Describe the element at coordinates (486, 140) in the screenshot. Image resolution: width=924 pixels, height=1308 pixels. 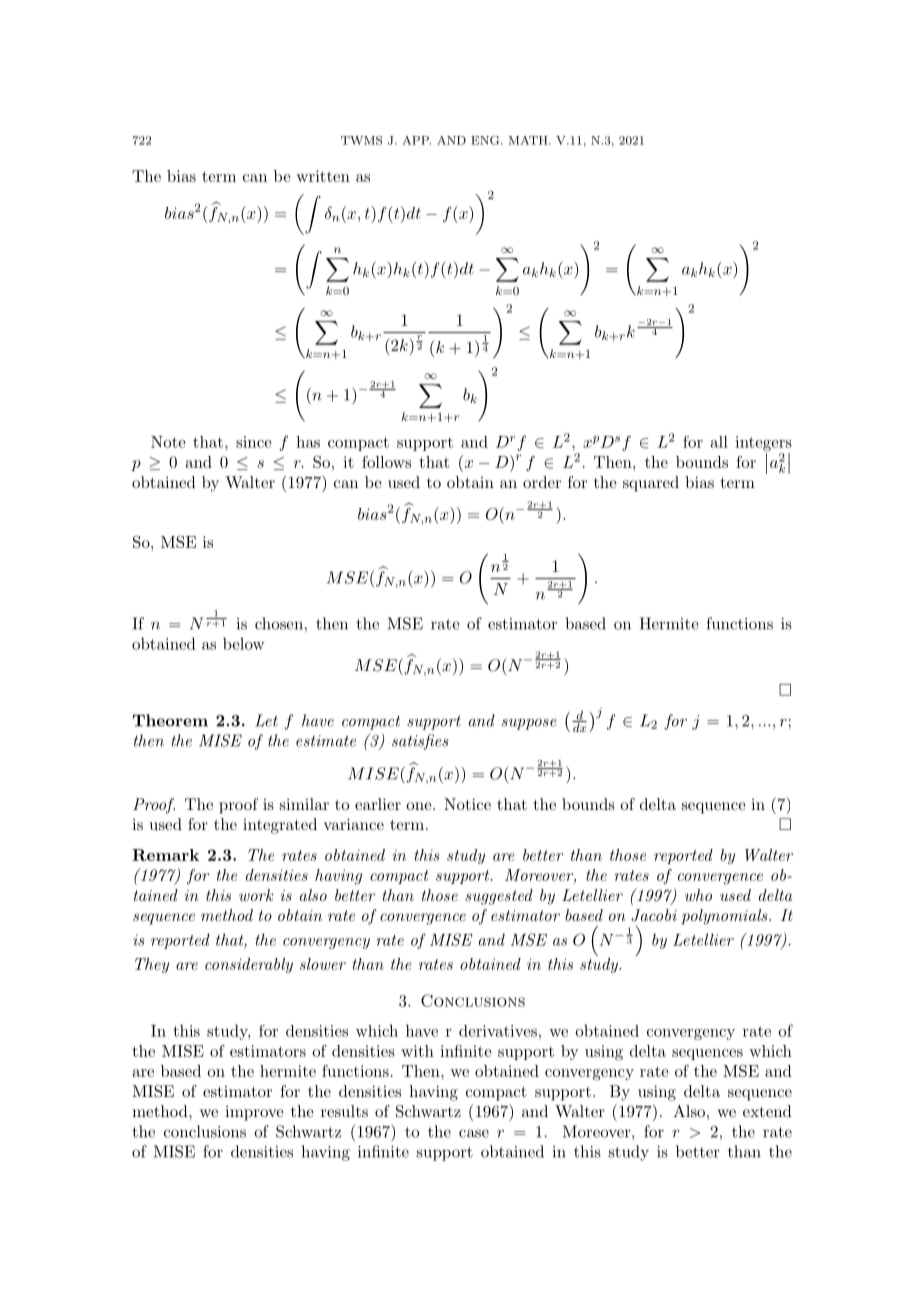
I see `ENG` at that location.
